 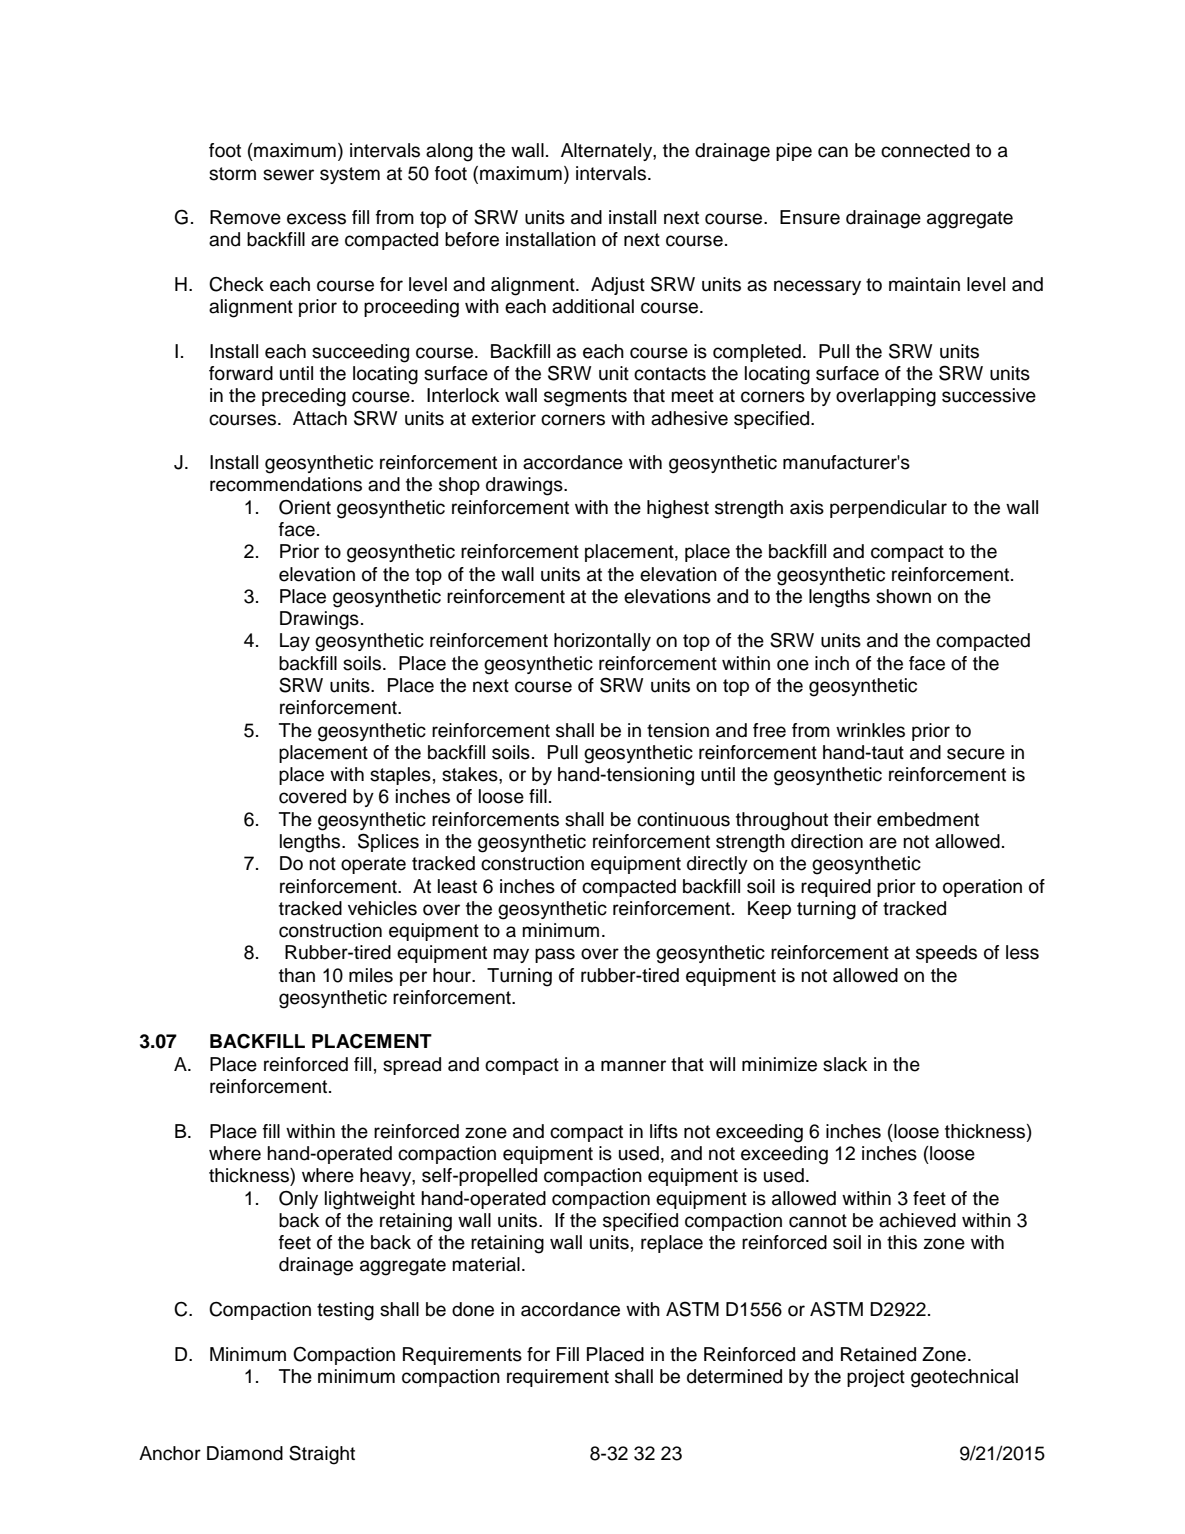 What do you see at coordinates (350, 175) in the document?
I see `system` at bounding box center [350, 175].
